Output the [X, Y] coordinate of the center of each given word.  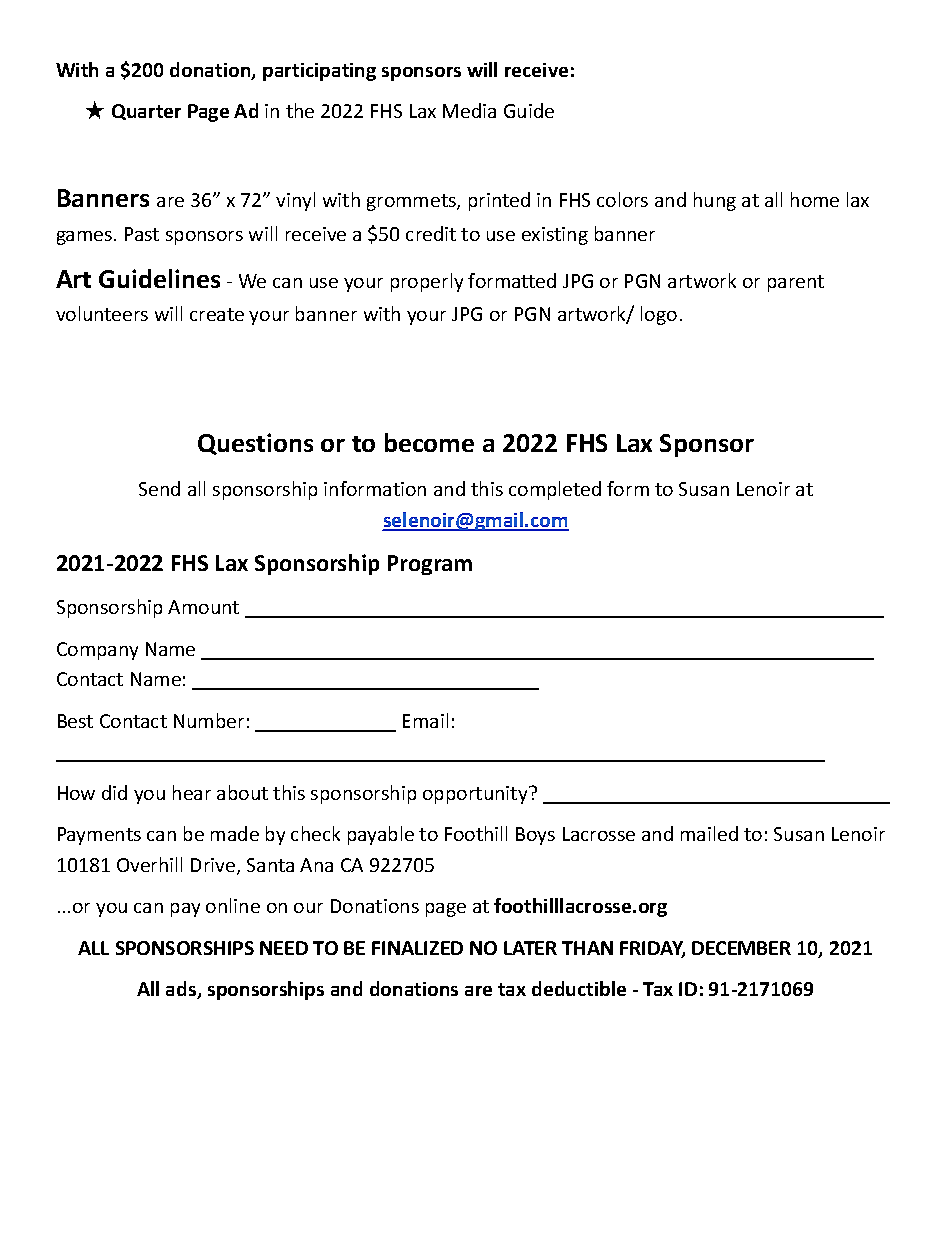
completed [555, 490]
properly [427, 282]
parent [796, 283]
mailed [709, 833]
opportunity [476, 795]
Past [142, 234]
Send [159, 488]
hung [715, 201]
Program [430, 565]
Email [425, 720]
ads [182, 990]
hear [192, 792]
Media [469, 110]
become [429, 442]
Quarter [146, 112]
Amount [203, 607]
